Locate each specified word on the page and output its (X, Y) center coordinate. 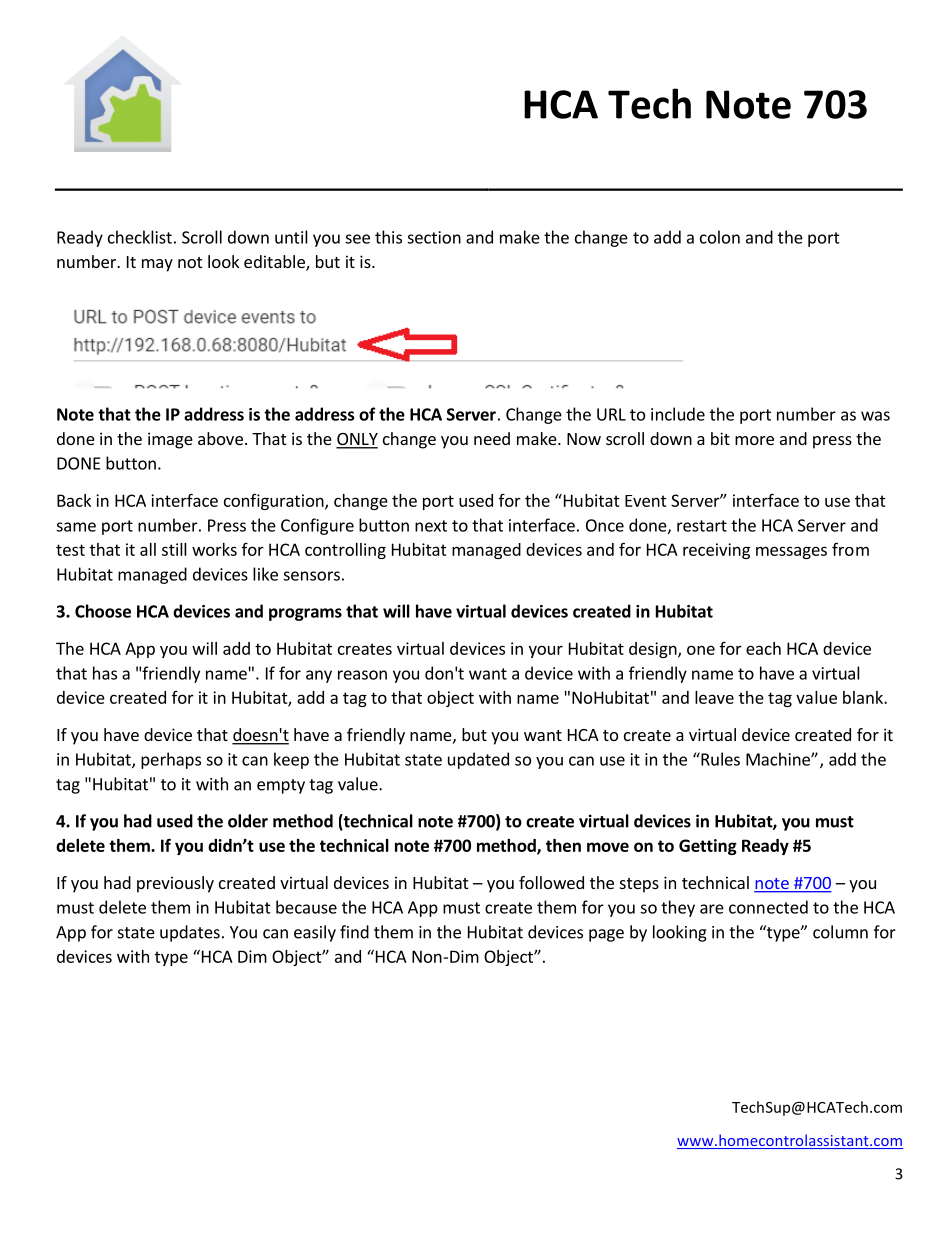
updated (478, 760)
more (754, 440)
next (431, 526)
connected (768, 907)
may (157, 265)
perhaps (171, 760)
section (434, 237)
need (492, 438)
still (174, 549)
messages (791, 552)
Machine (779, 759)
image (170, 440)
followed (551, 882)
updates (190, 933)
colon (720, 237)
